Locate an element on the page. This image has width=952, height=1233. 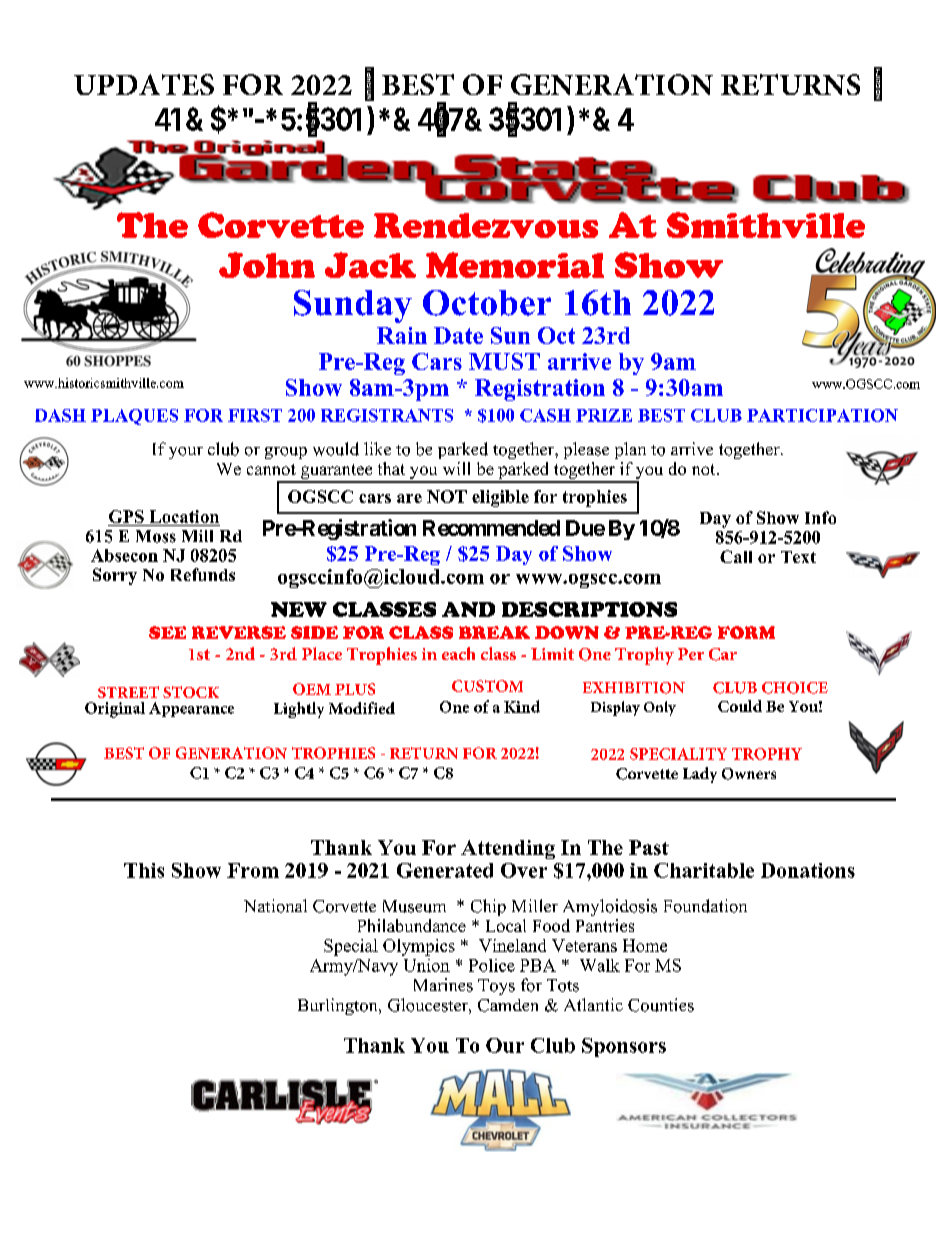
Memorial is located at coordinates (515, 265).
